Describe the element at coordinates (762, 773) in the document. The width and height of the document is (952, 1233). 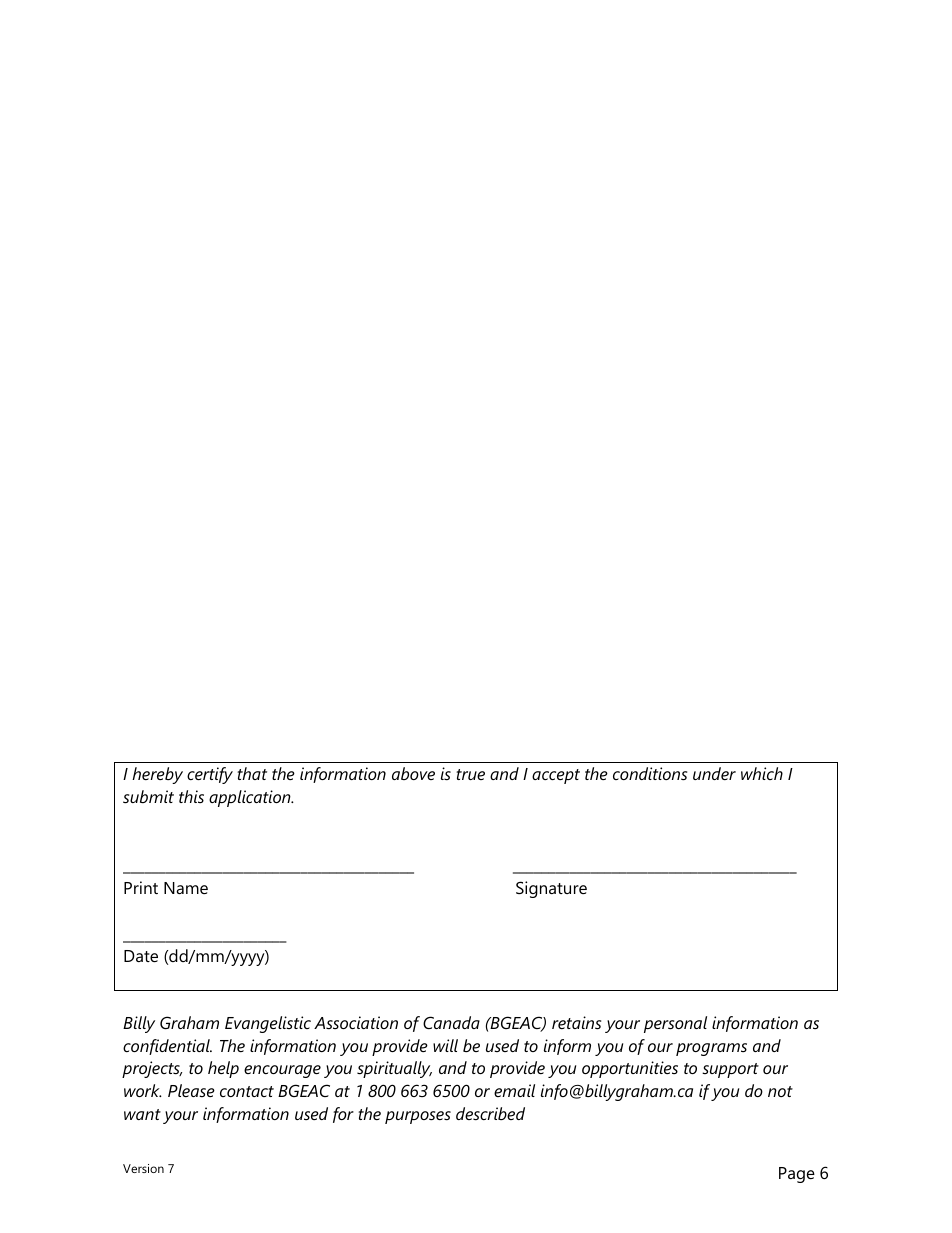
I see `which` at that location.
